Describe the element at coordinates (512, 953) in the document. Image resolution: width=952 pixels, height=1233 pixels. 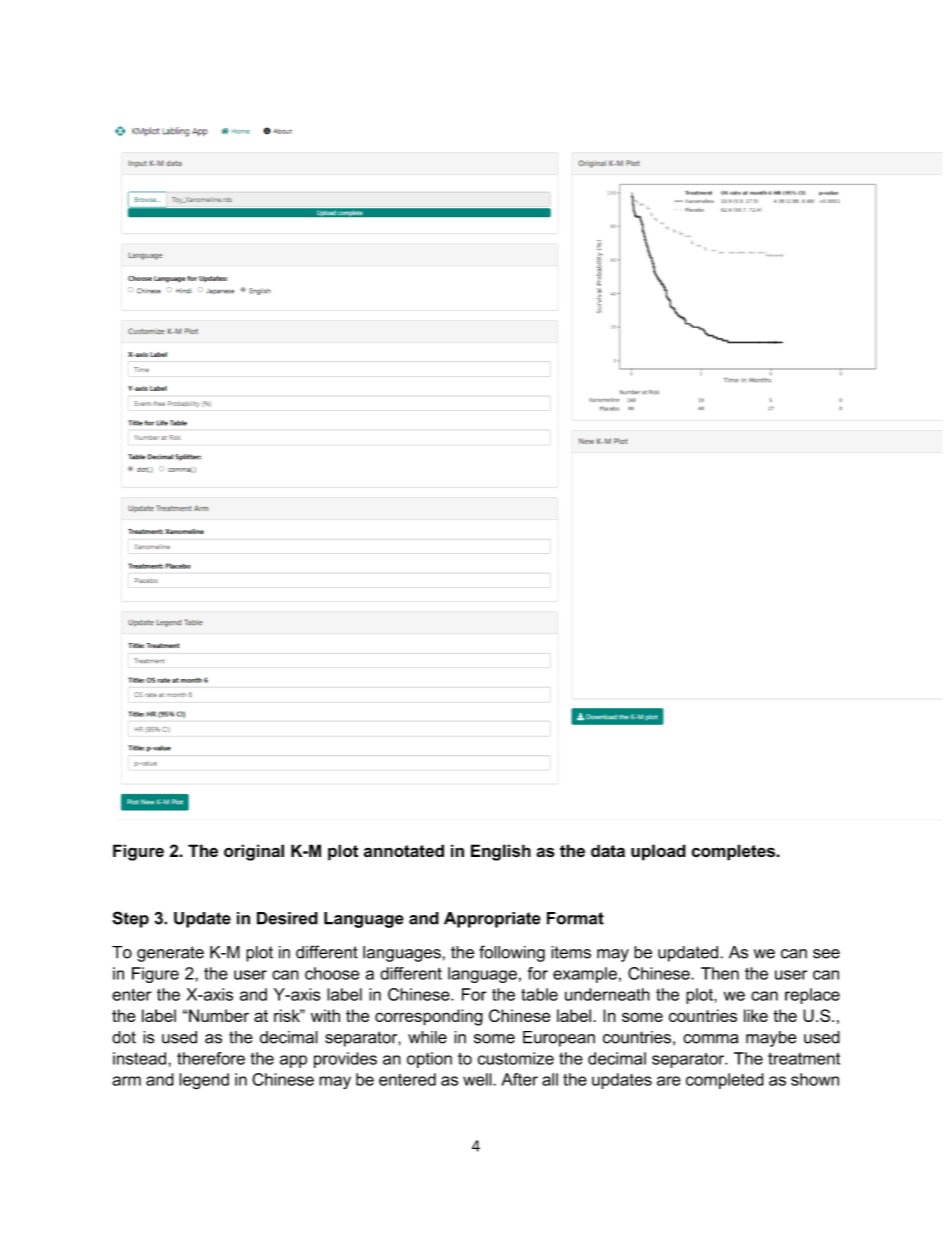
I see `following` at that location.
